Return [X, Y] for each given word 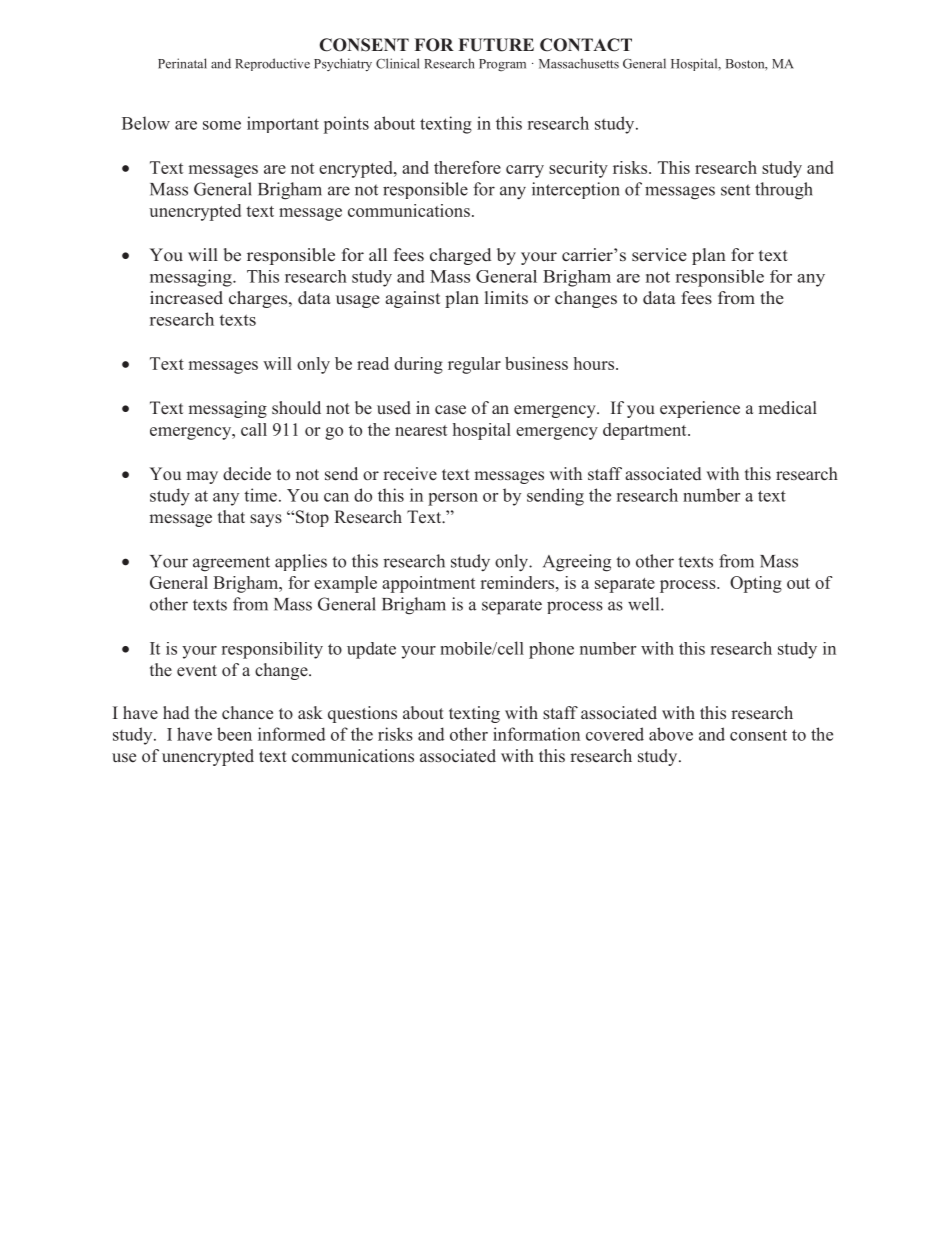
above [671, 734]
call [254, 429]
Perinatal [182, 63]
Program [502, 65]
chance [247, 712]
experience [700, 409]
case [450, 410]
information [536, 734]
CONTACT [586, 45]
